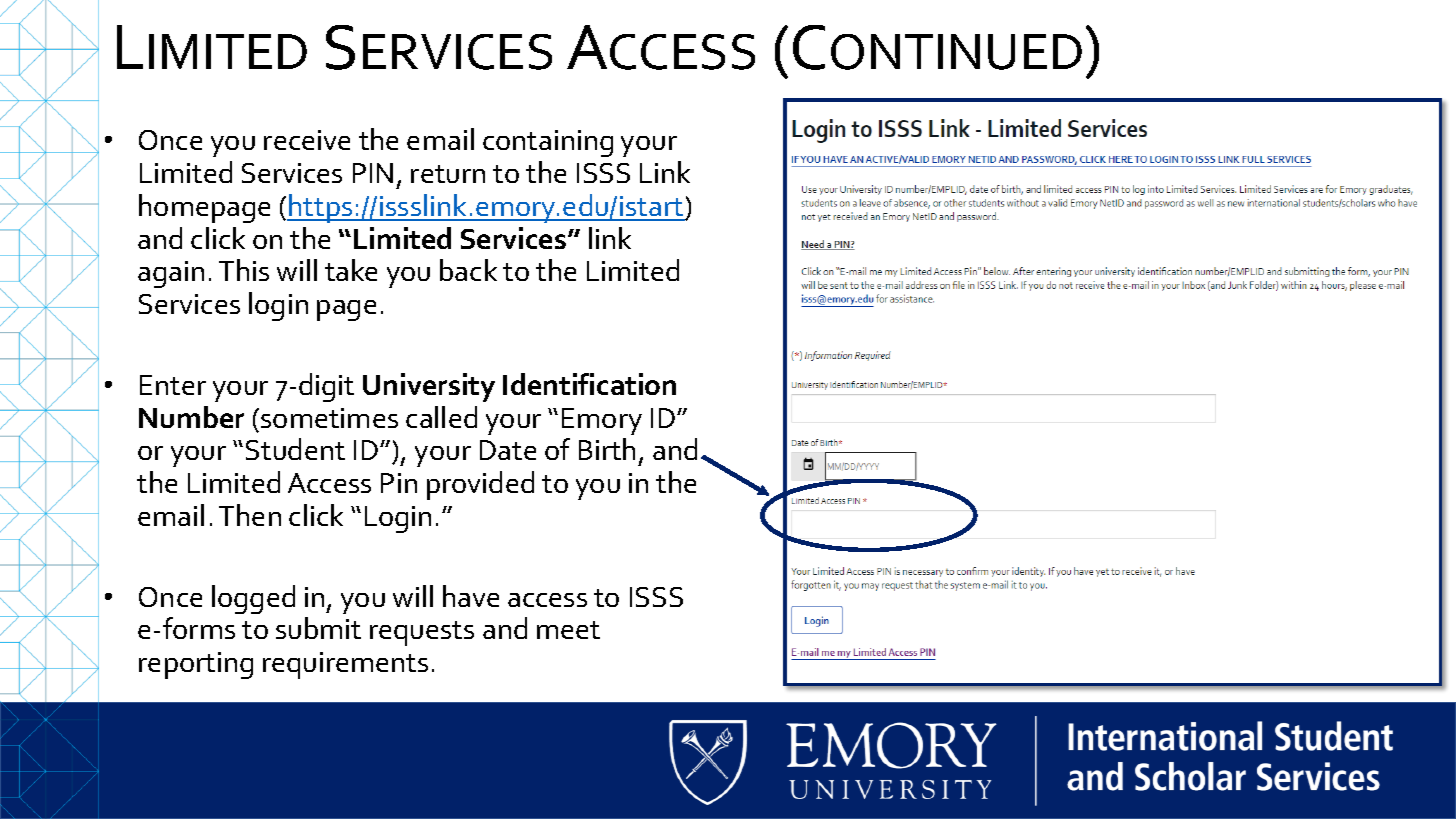 This image has width=1456, height=819. I want to click on Number, so click(191, 417).
